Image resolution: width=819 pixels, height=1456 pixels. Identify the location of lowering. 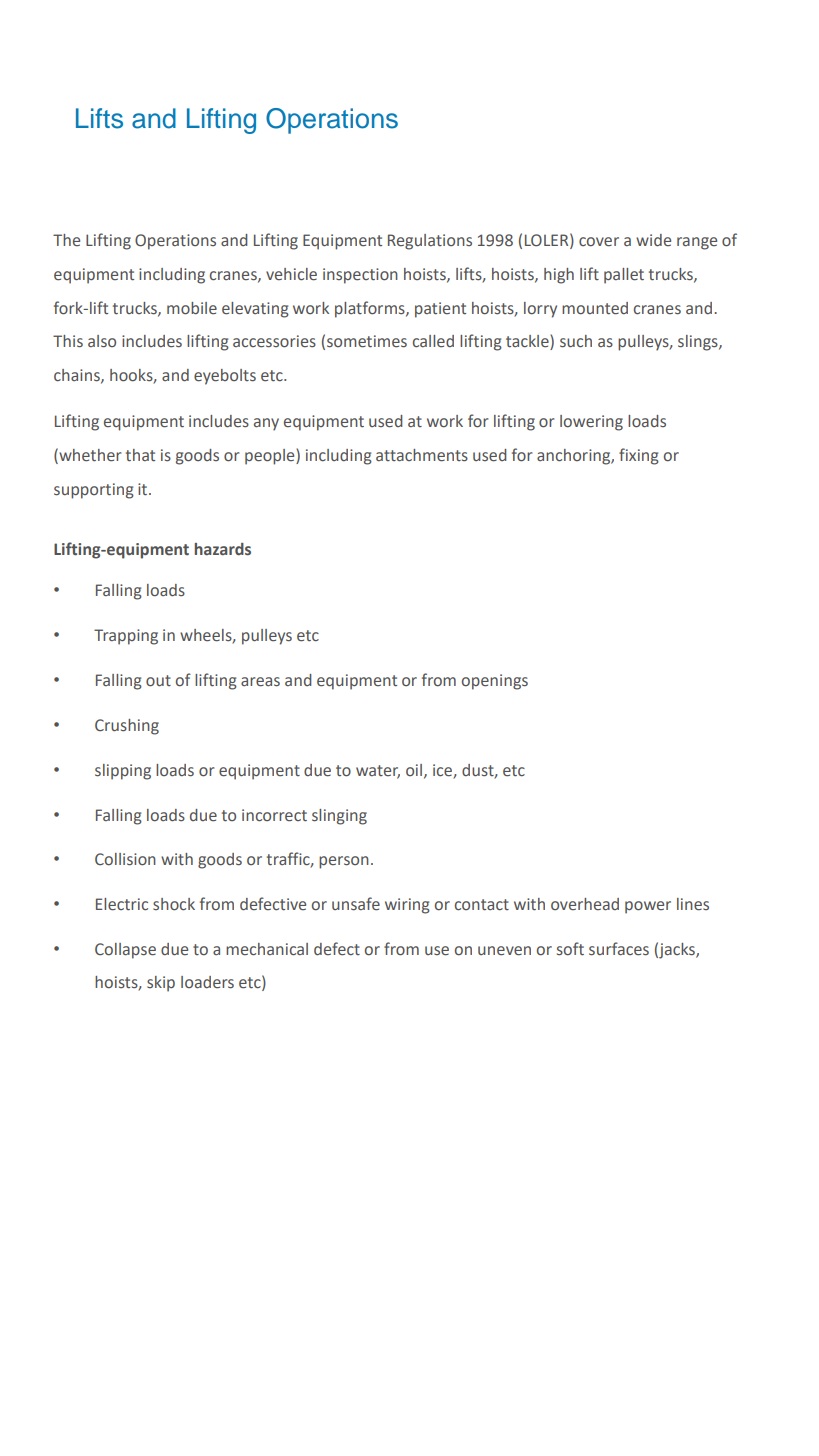
(591, 423).
